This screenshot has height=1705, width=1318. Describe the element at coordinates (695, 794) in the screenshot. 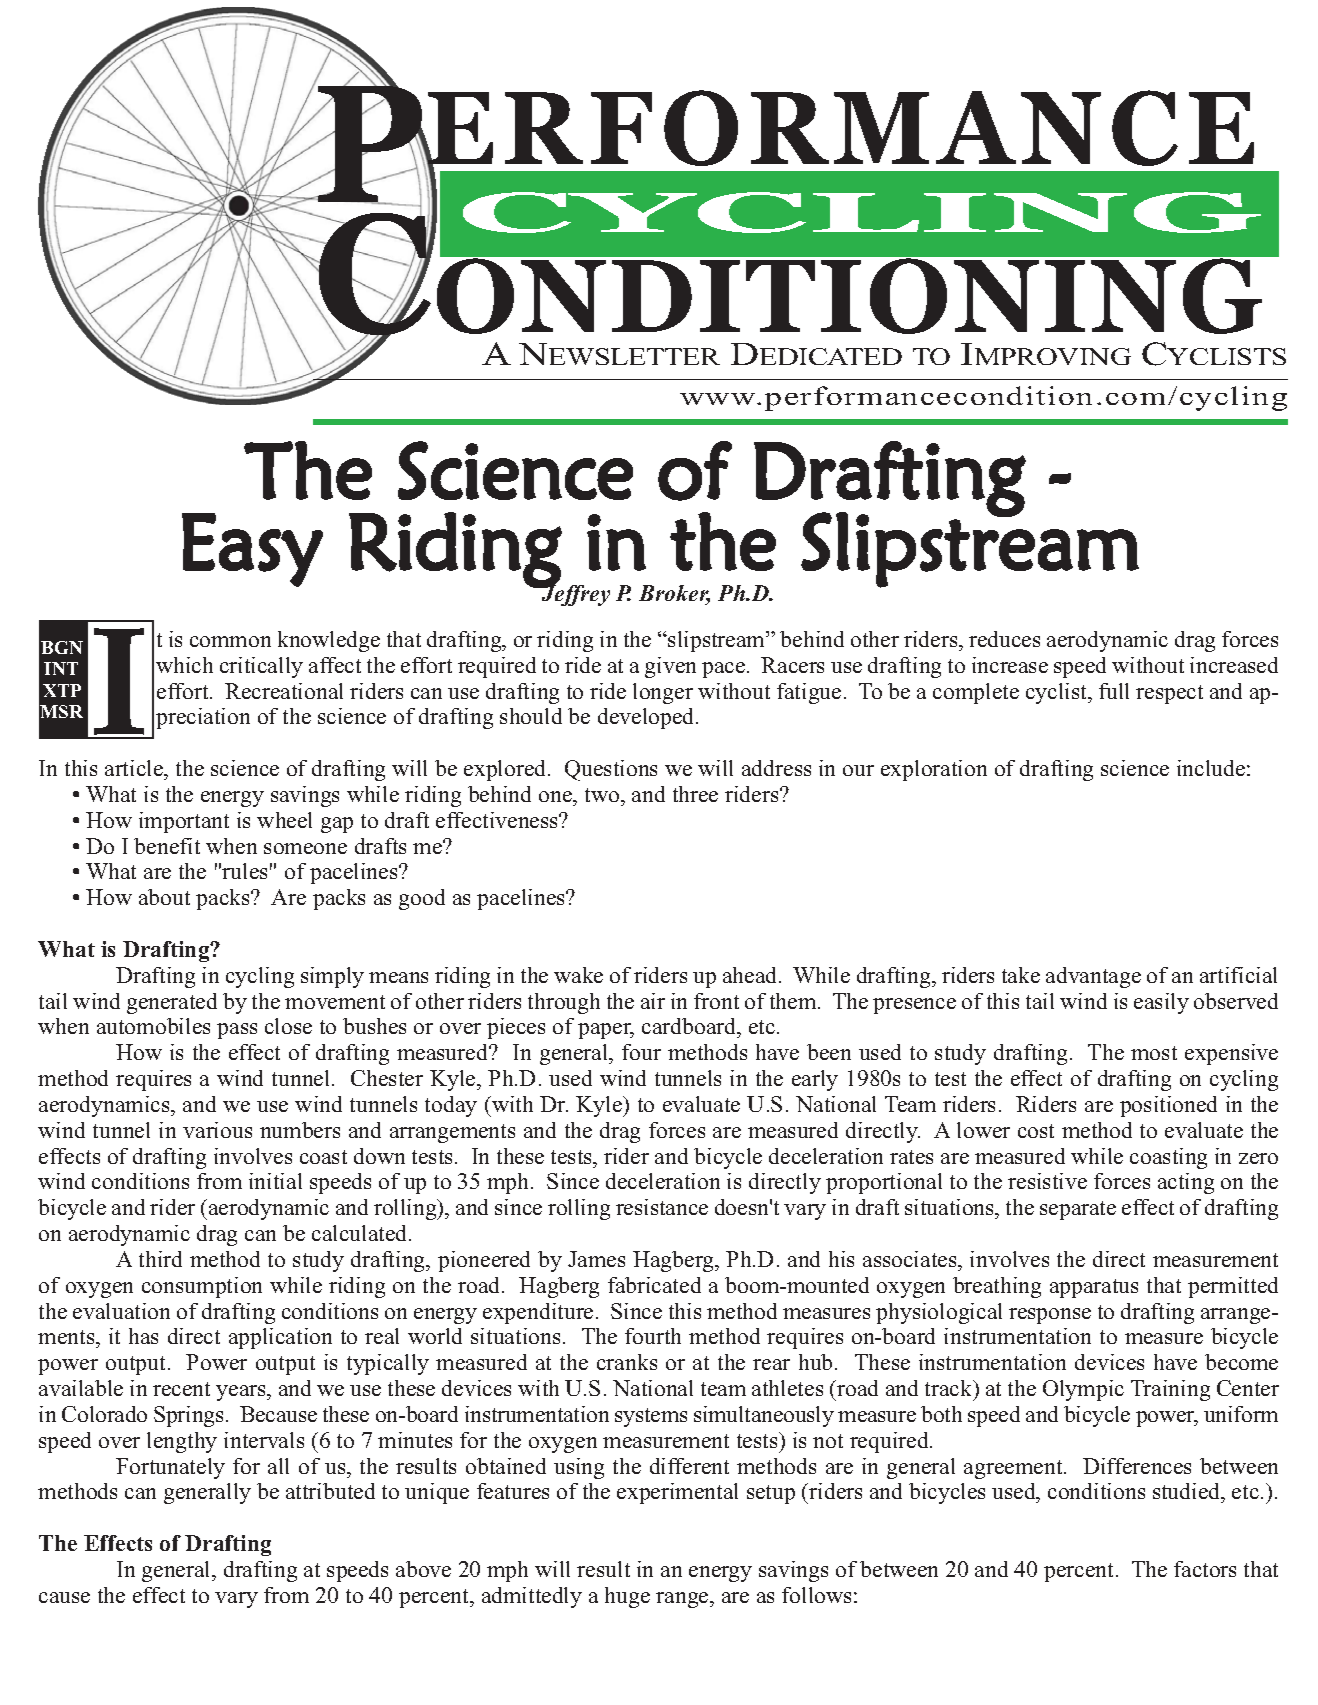

I see `three` at that location.
